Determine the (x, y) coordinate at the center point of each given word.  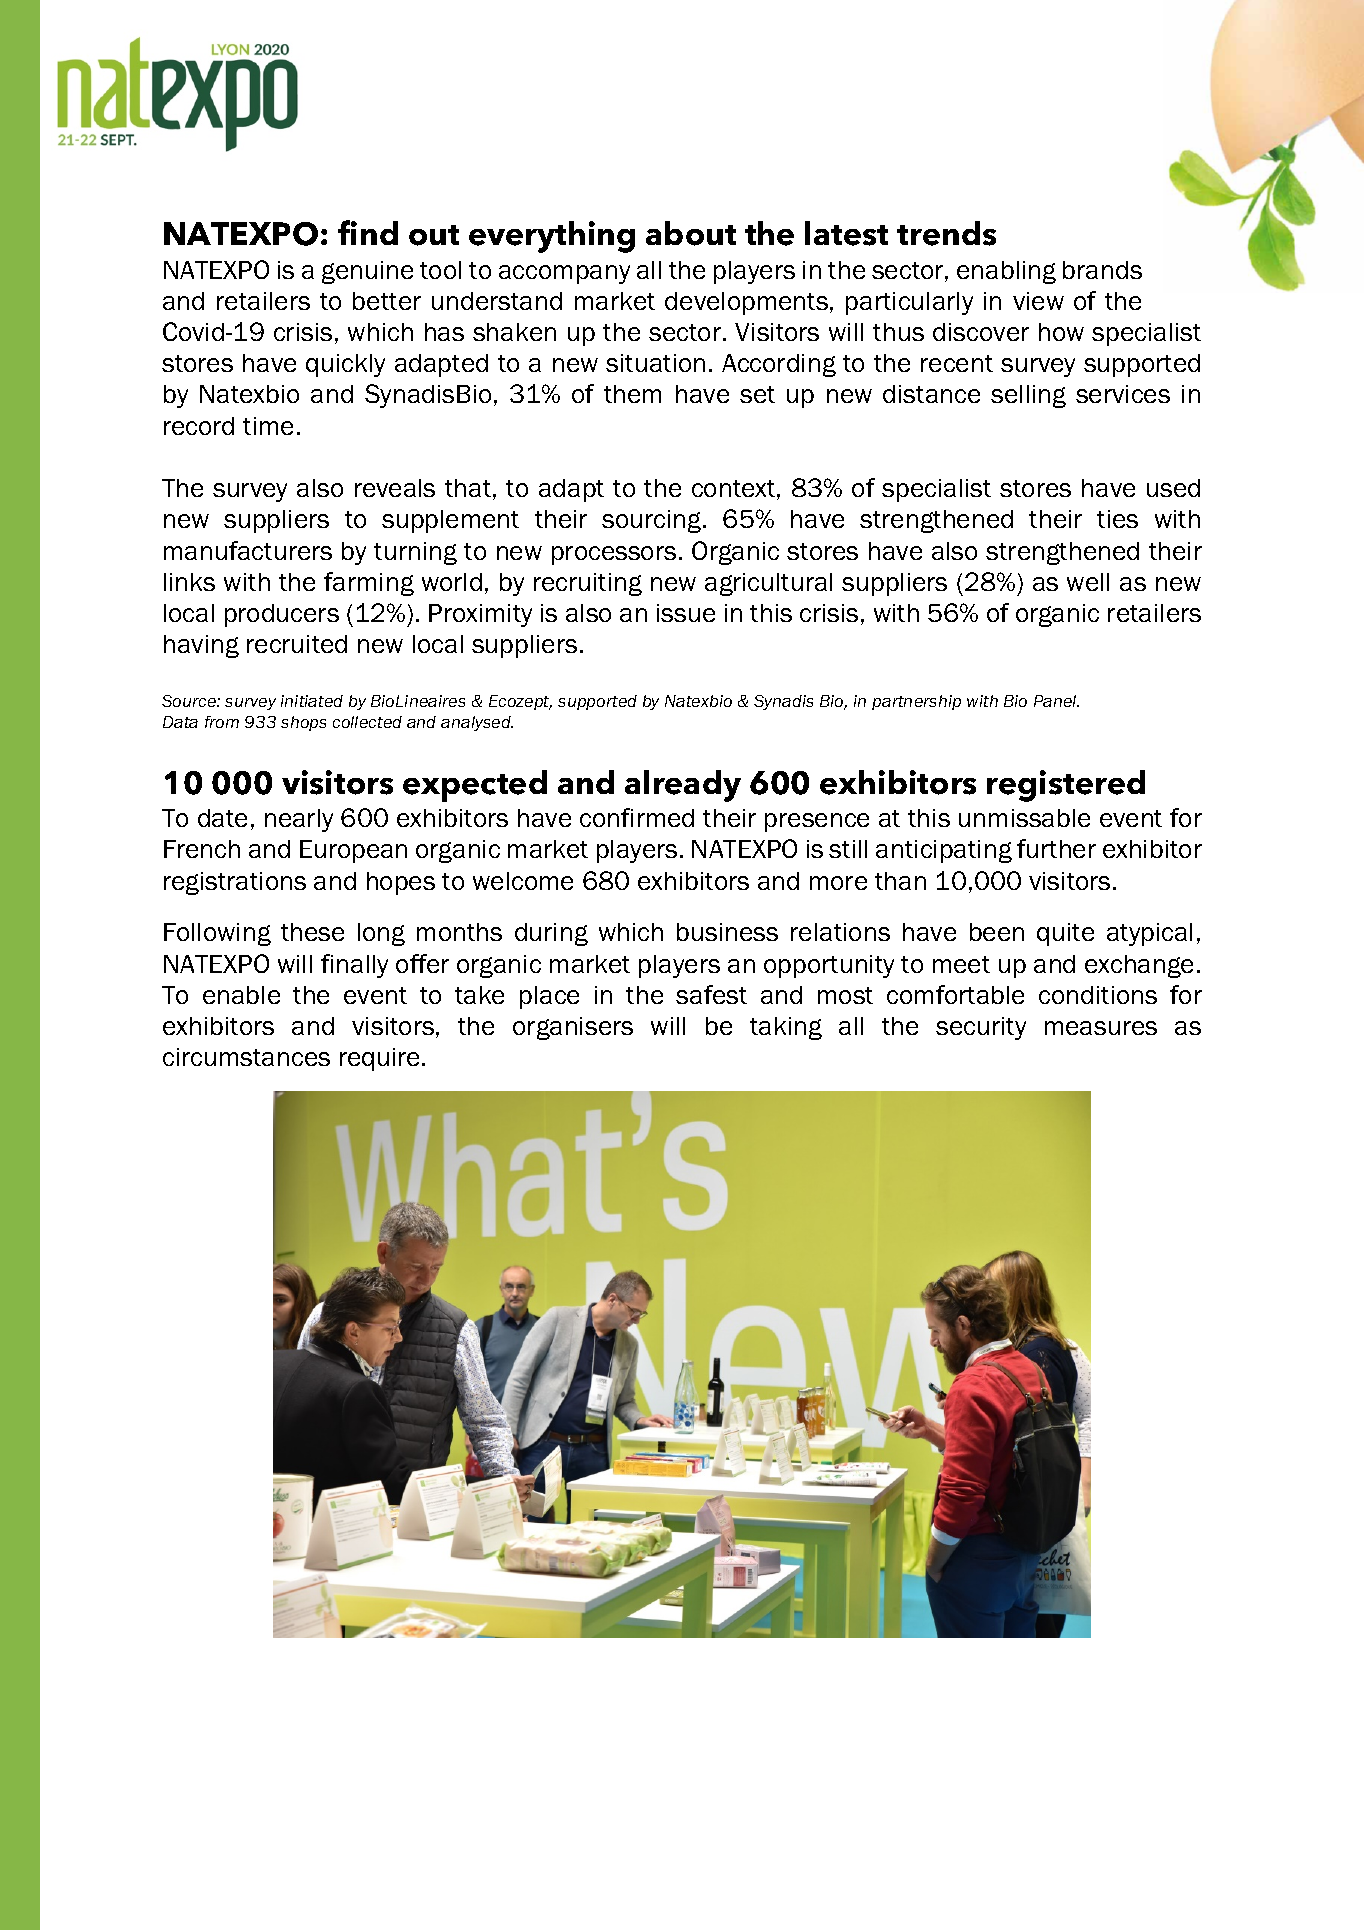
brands (1102, 270)
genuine (367, 272)
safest (711, 994)
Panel (1056, 701)
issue (686, 613)
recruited (297, 644)
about (691, 233)
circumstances (246, 1057)
